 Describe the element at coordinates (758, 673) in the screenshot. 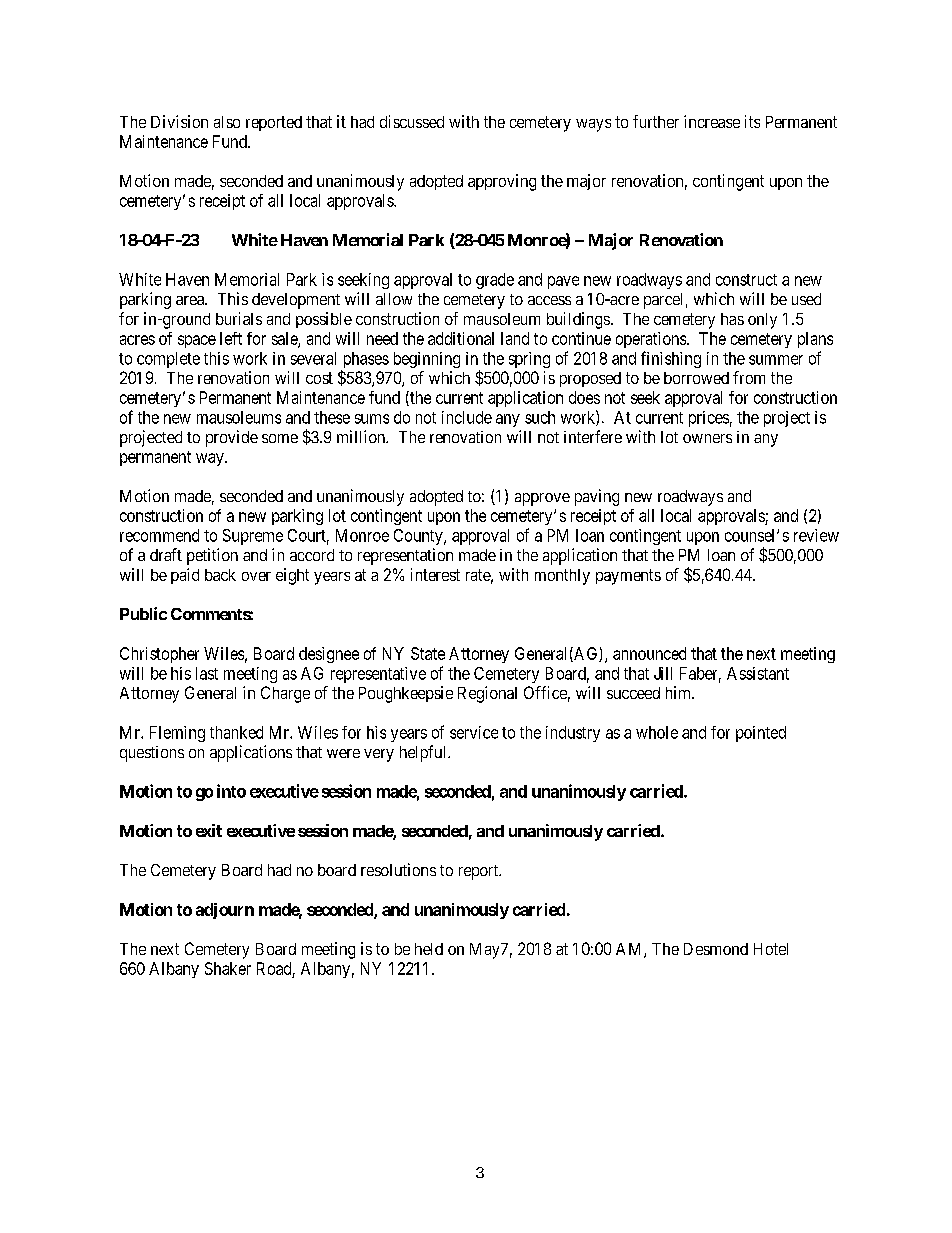

I see `Assistant` at that location.
